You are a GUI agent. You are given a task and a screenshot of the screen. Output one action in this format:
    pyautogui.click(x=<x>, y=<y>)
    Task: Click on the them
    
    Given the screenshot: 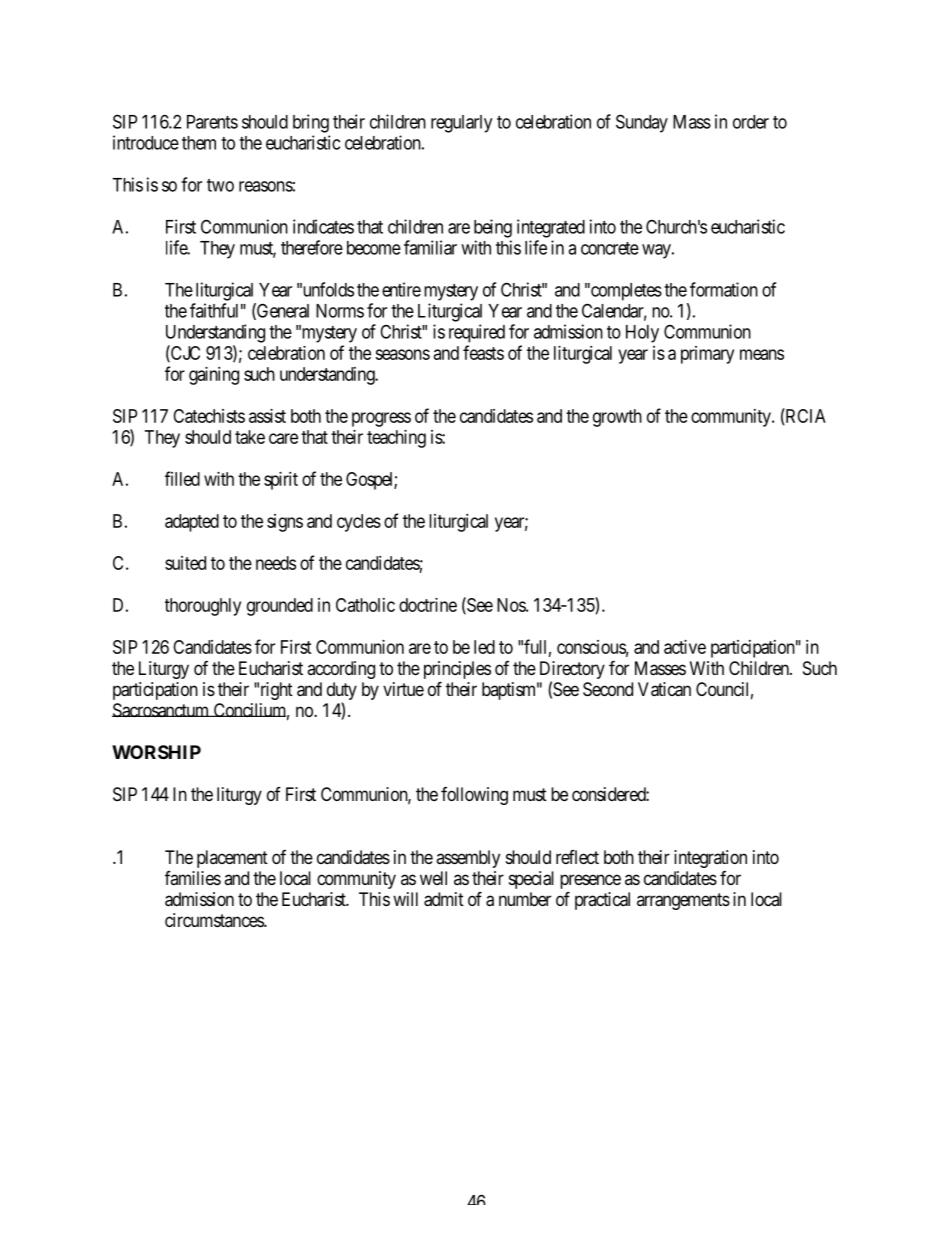 What is the action you would take?
    pyautogui.click(x=199, y=143)
